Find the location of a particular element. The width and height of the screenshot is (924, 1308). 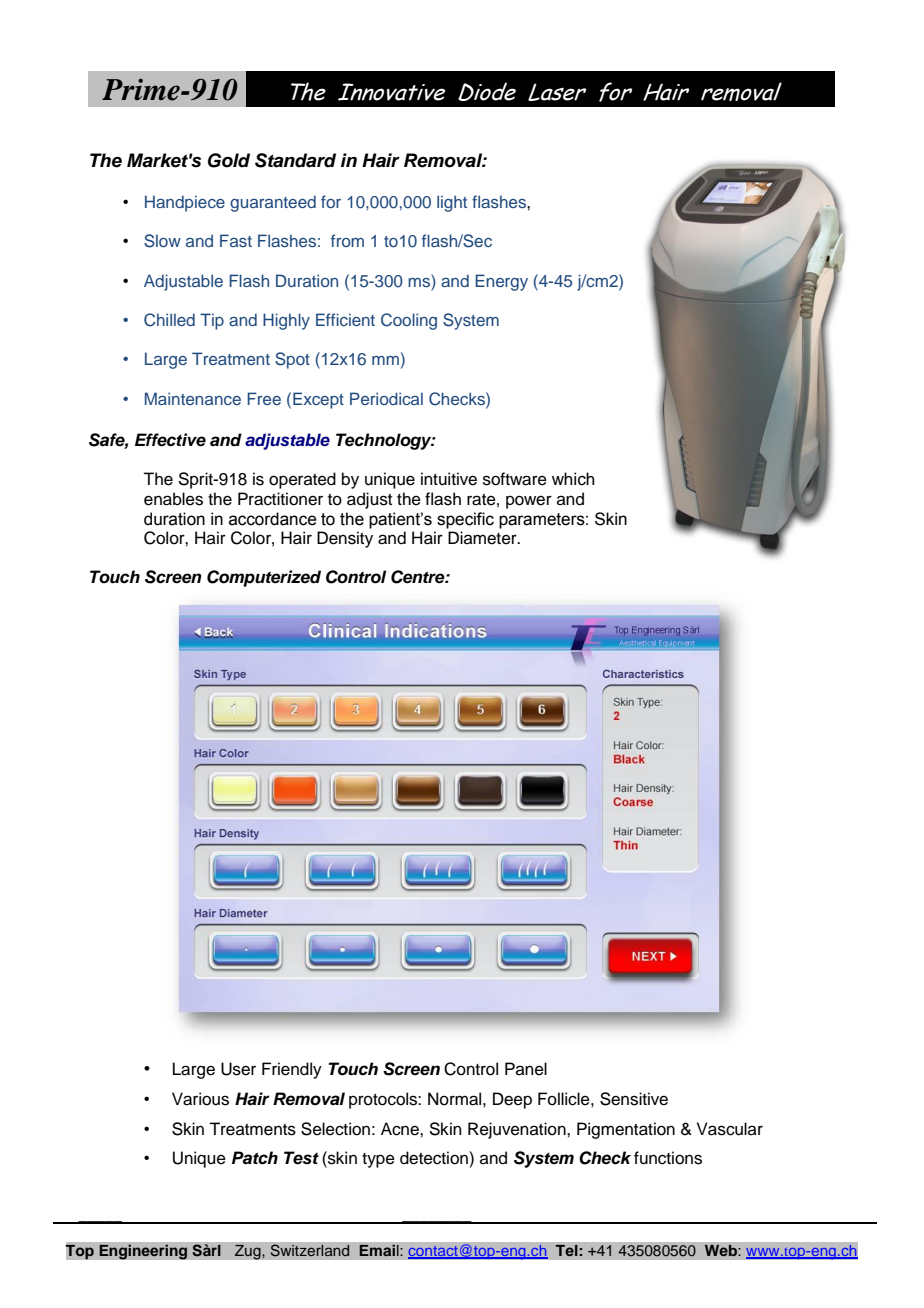

power is located at coordinates (529, 502).
